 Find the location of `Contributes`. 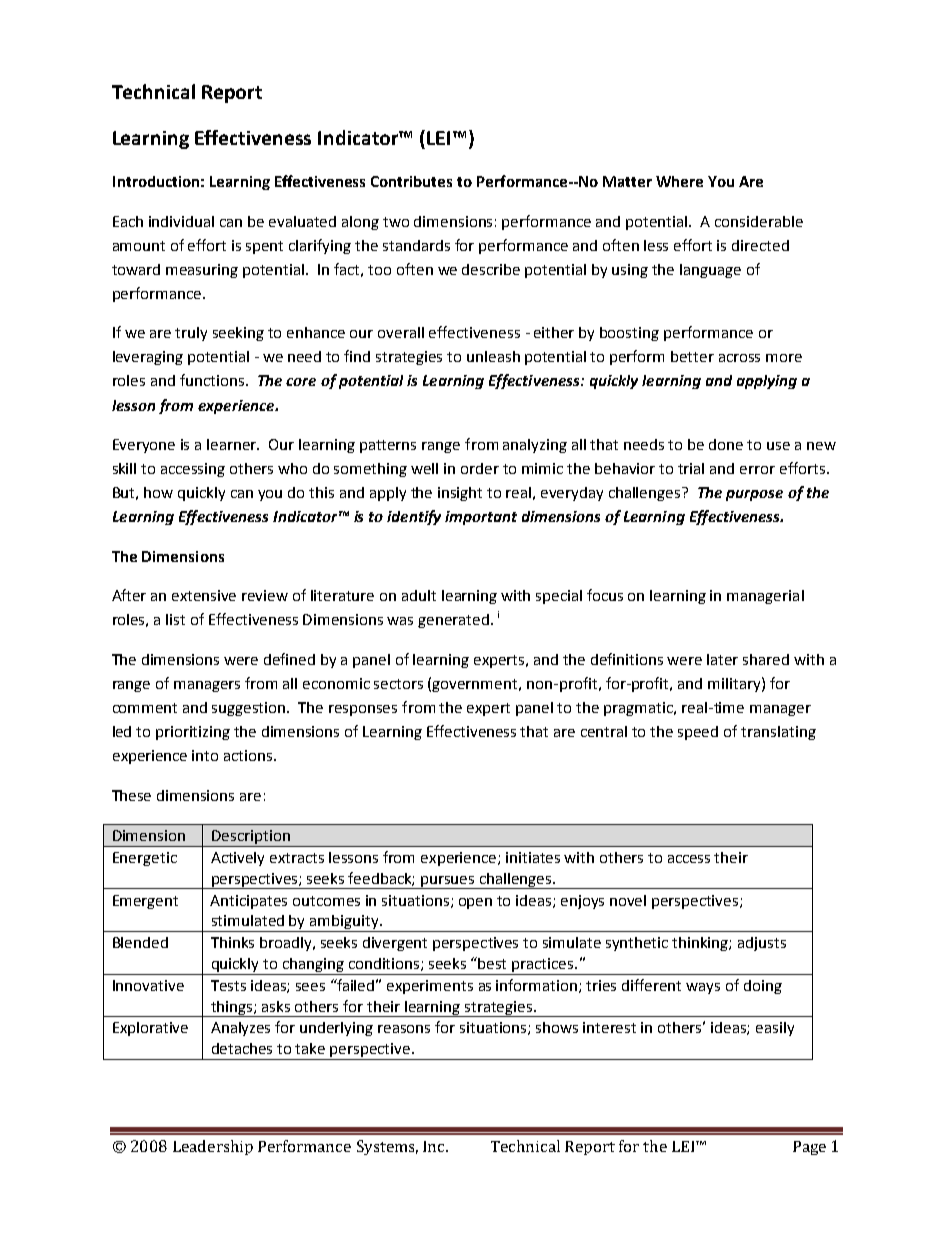

Contributes is located at coordinates (411, 181).
